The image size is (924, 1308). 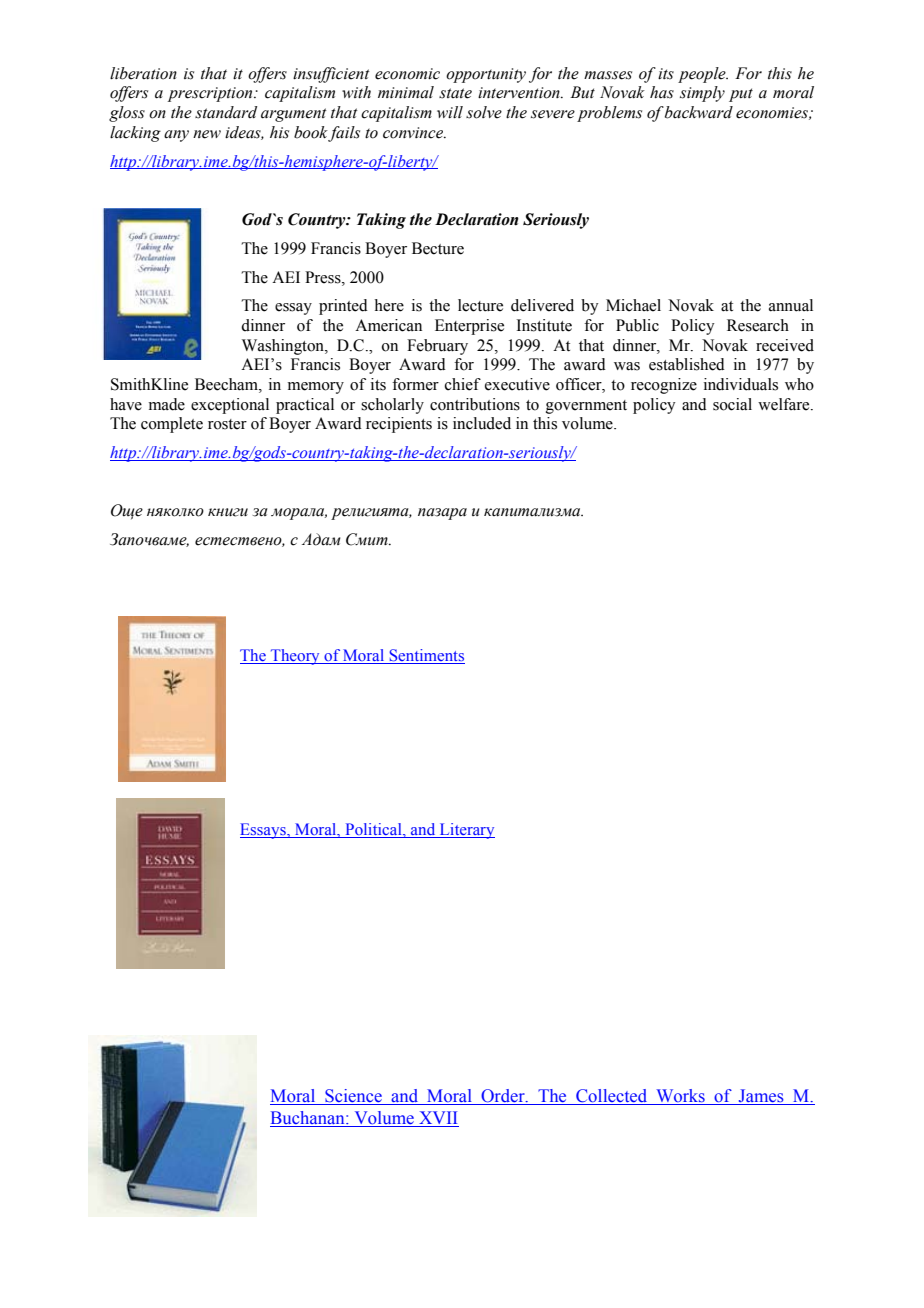 What do you see at coordinates (702, 94) in the screenshot?
I see `simply` at bounding box center [702, 94].
